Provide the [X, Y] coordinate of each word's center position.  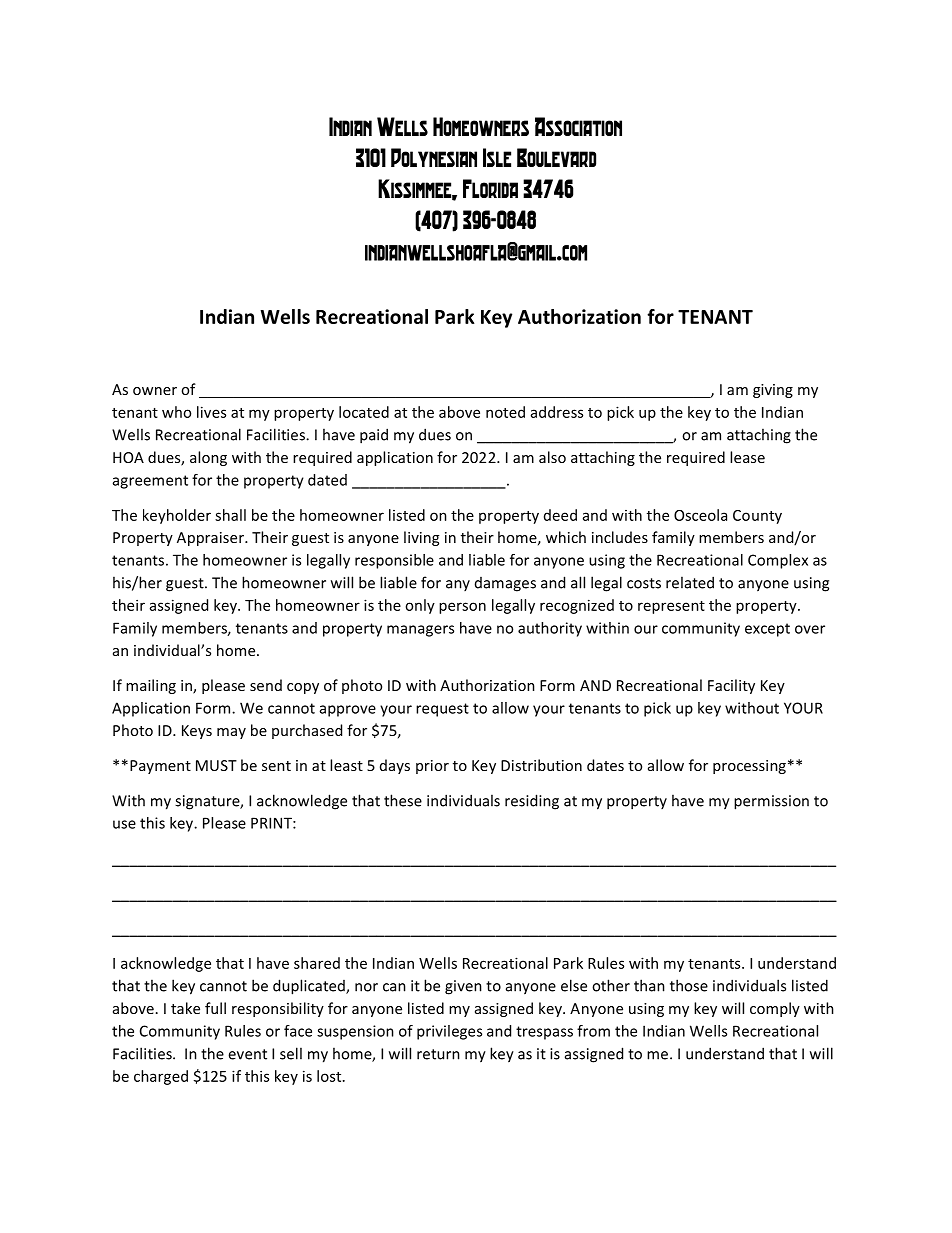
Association [578, 126]
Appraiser [211, 539]
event [247, 1054]
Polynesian [434, 157]
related [690, 582]
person [462, 608]
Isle [497, 157]
